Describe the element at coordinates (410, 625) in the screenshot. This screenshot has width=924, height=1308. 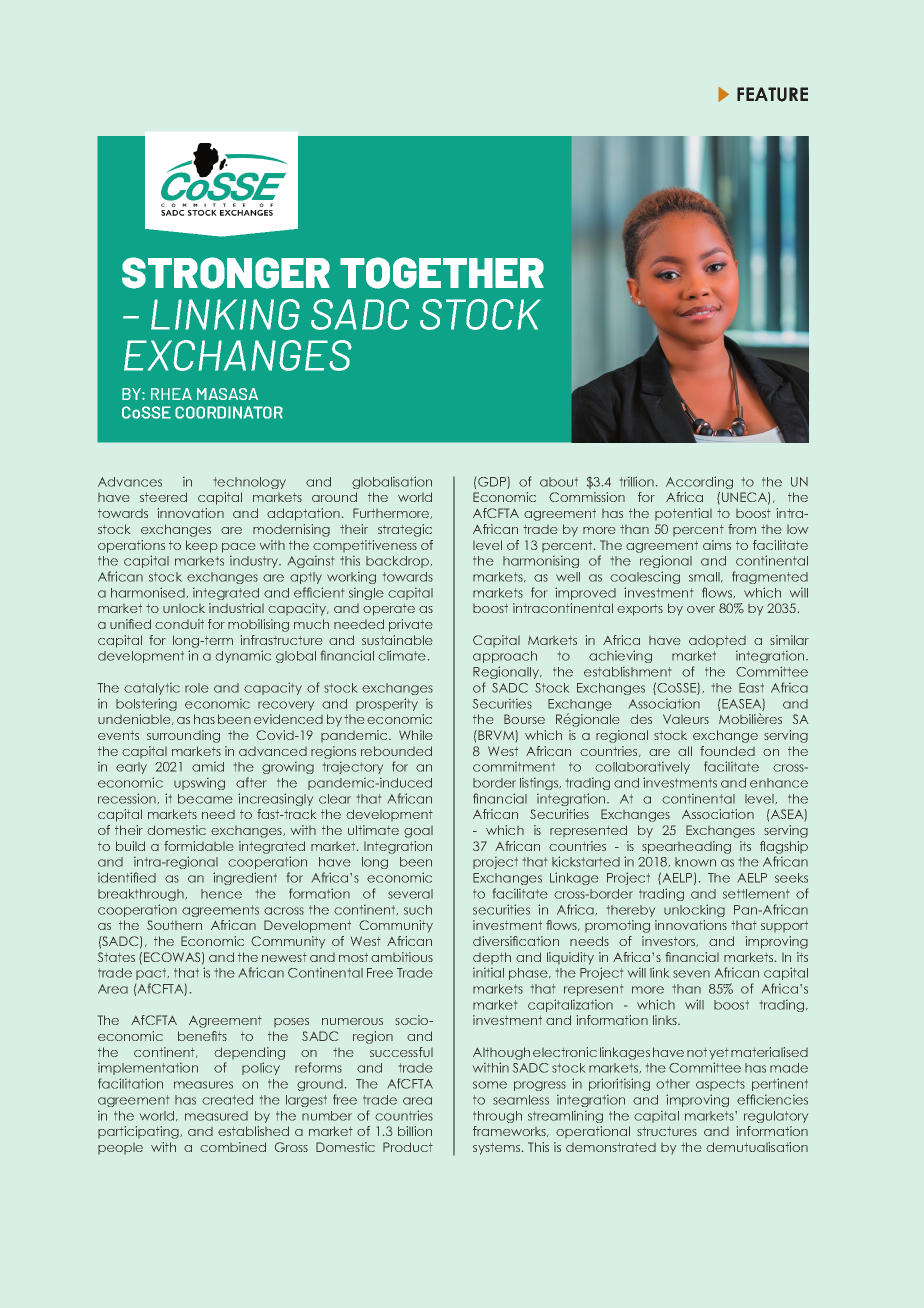
I see `private` at that location.
